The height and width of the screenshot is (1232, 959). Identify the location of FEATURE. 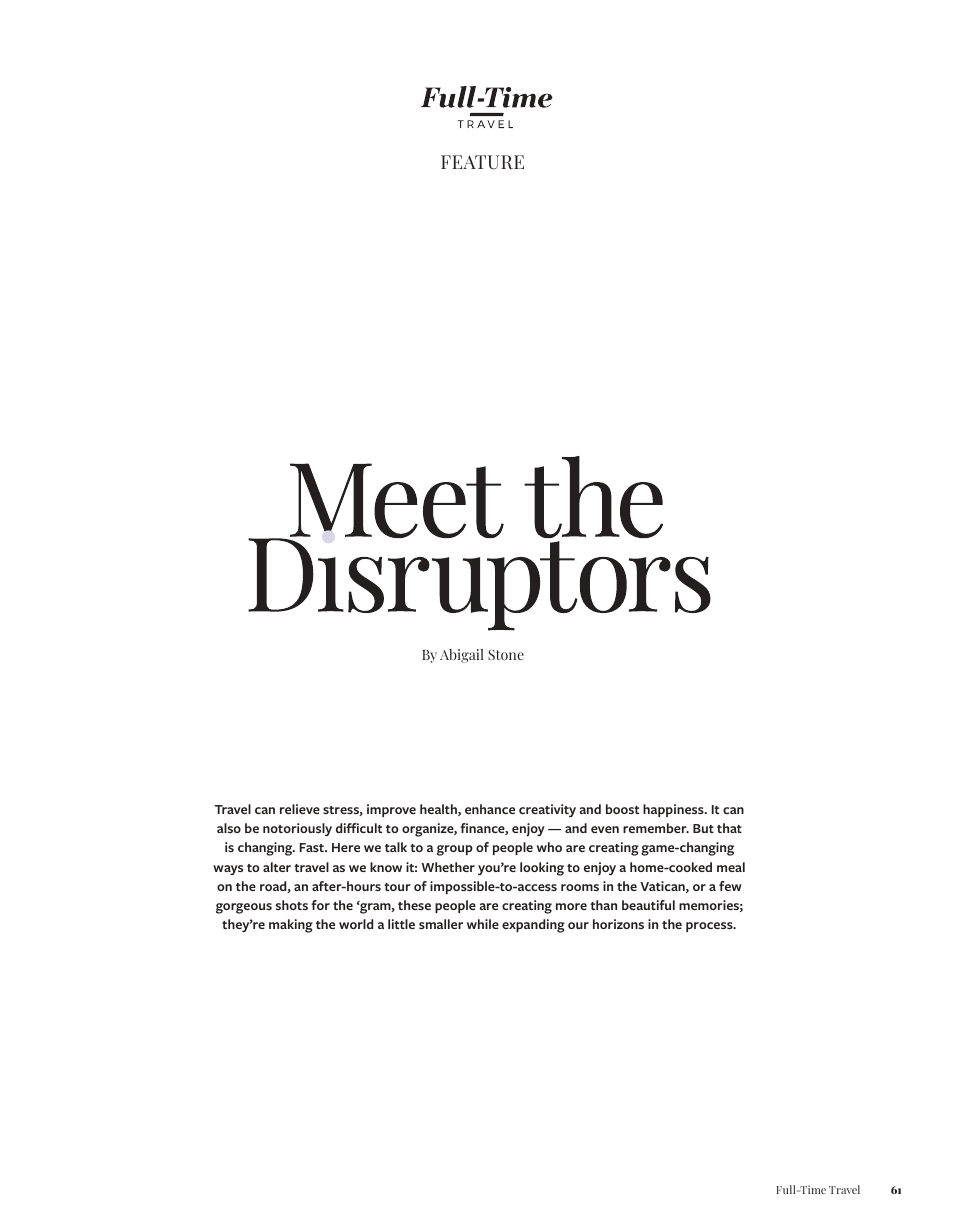
(482, 162).
